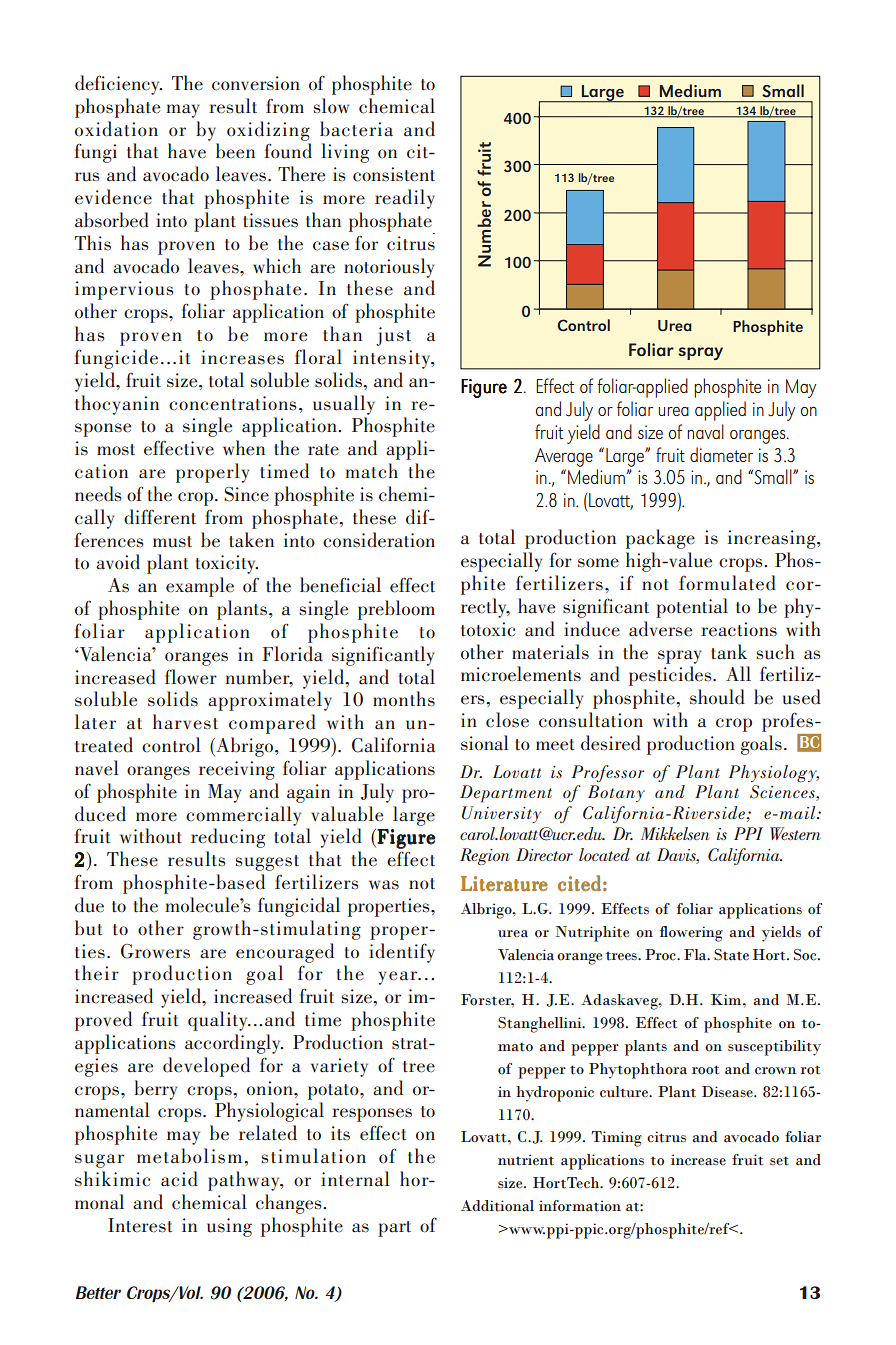 Image resolution: width=896 pixels, height=1345 pixels. I want to click on match, so click(372, 471).
